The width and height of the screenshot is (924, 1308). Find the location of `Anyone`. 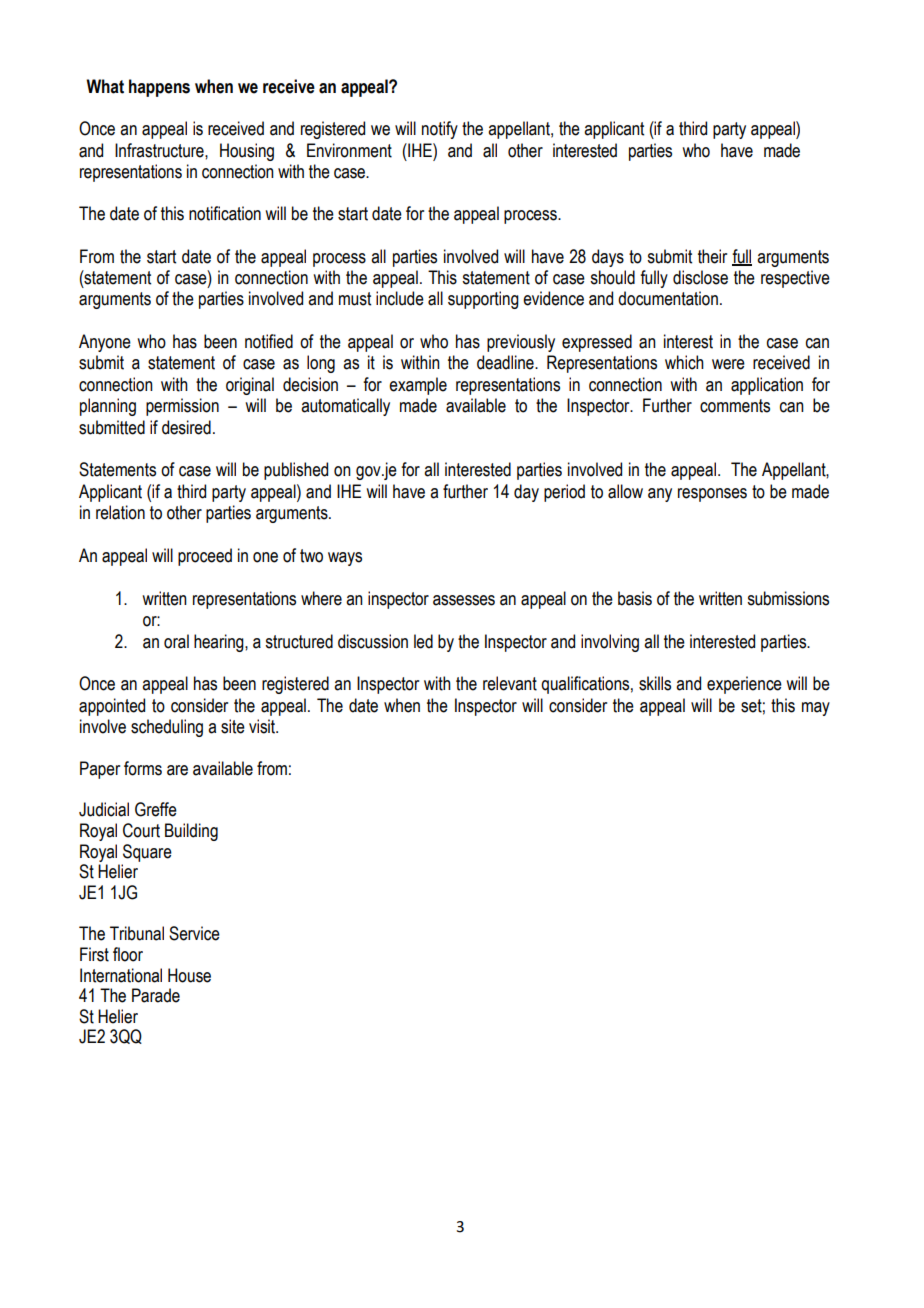

Anyone is located at coordinates (105, 343).
